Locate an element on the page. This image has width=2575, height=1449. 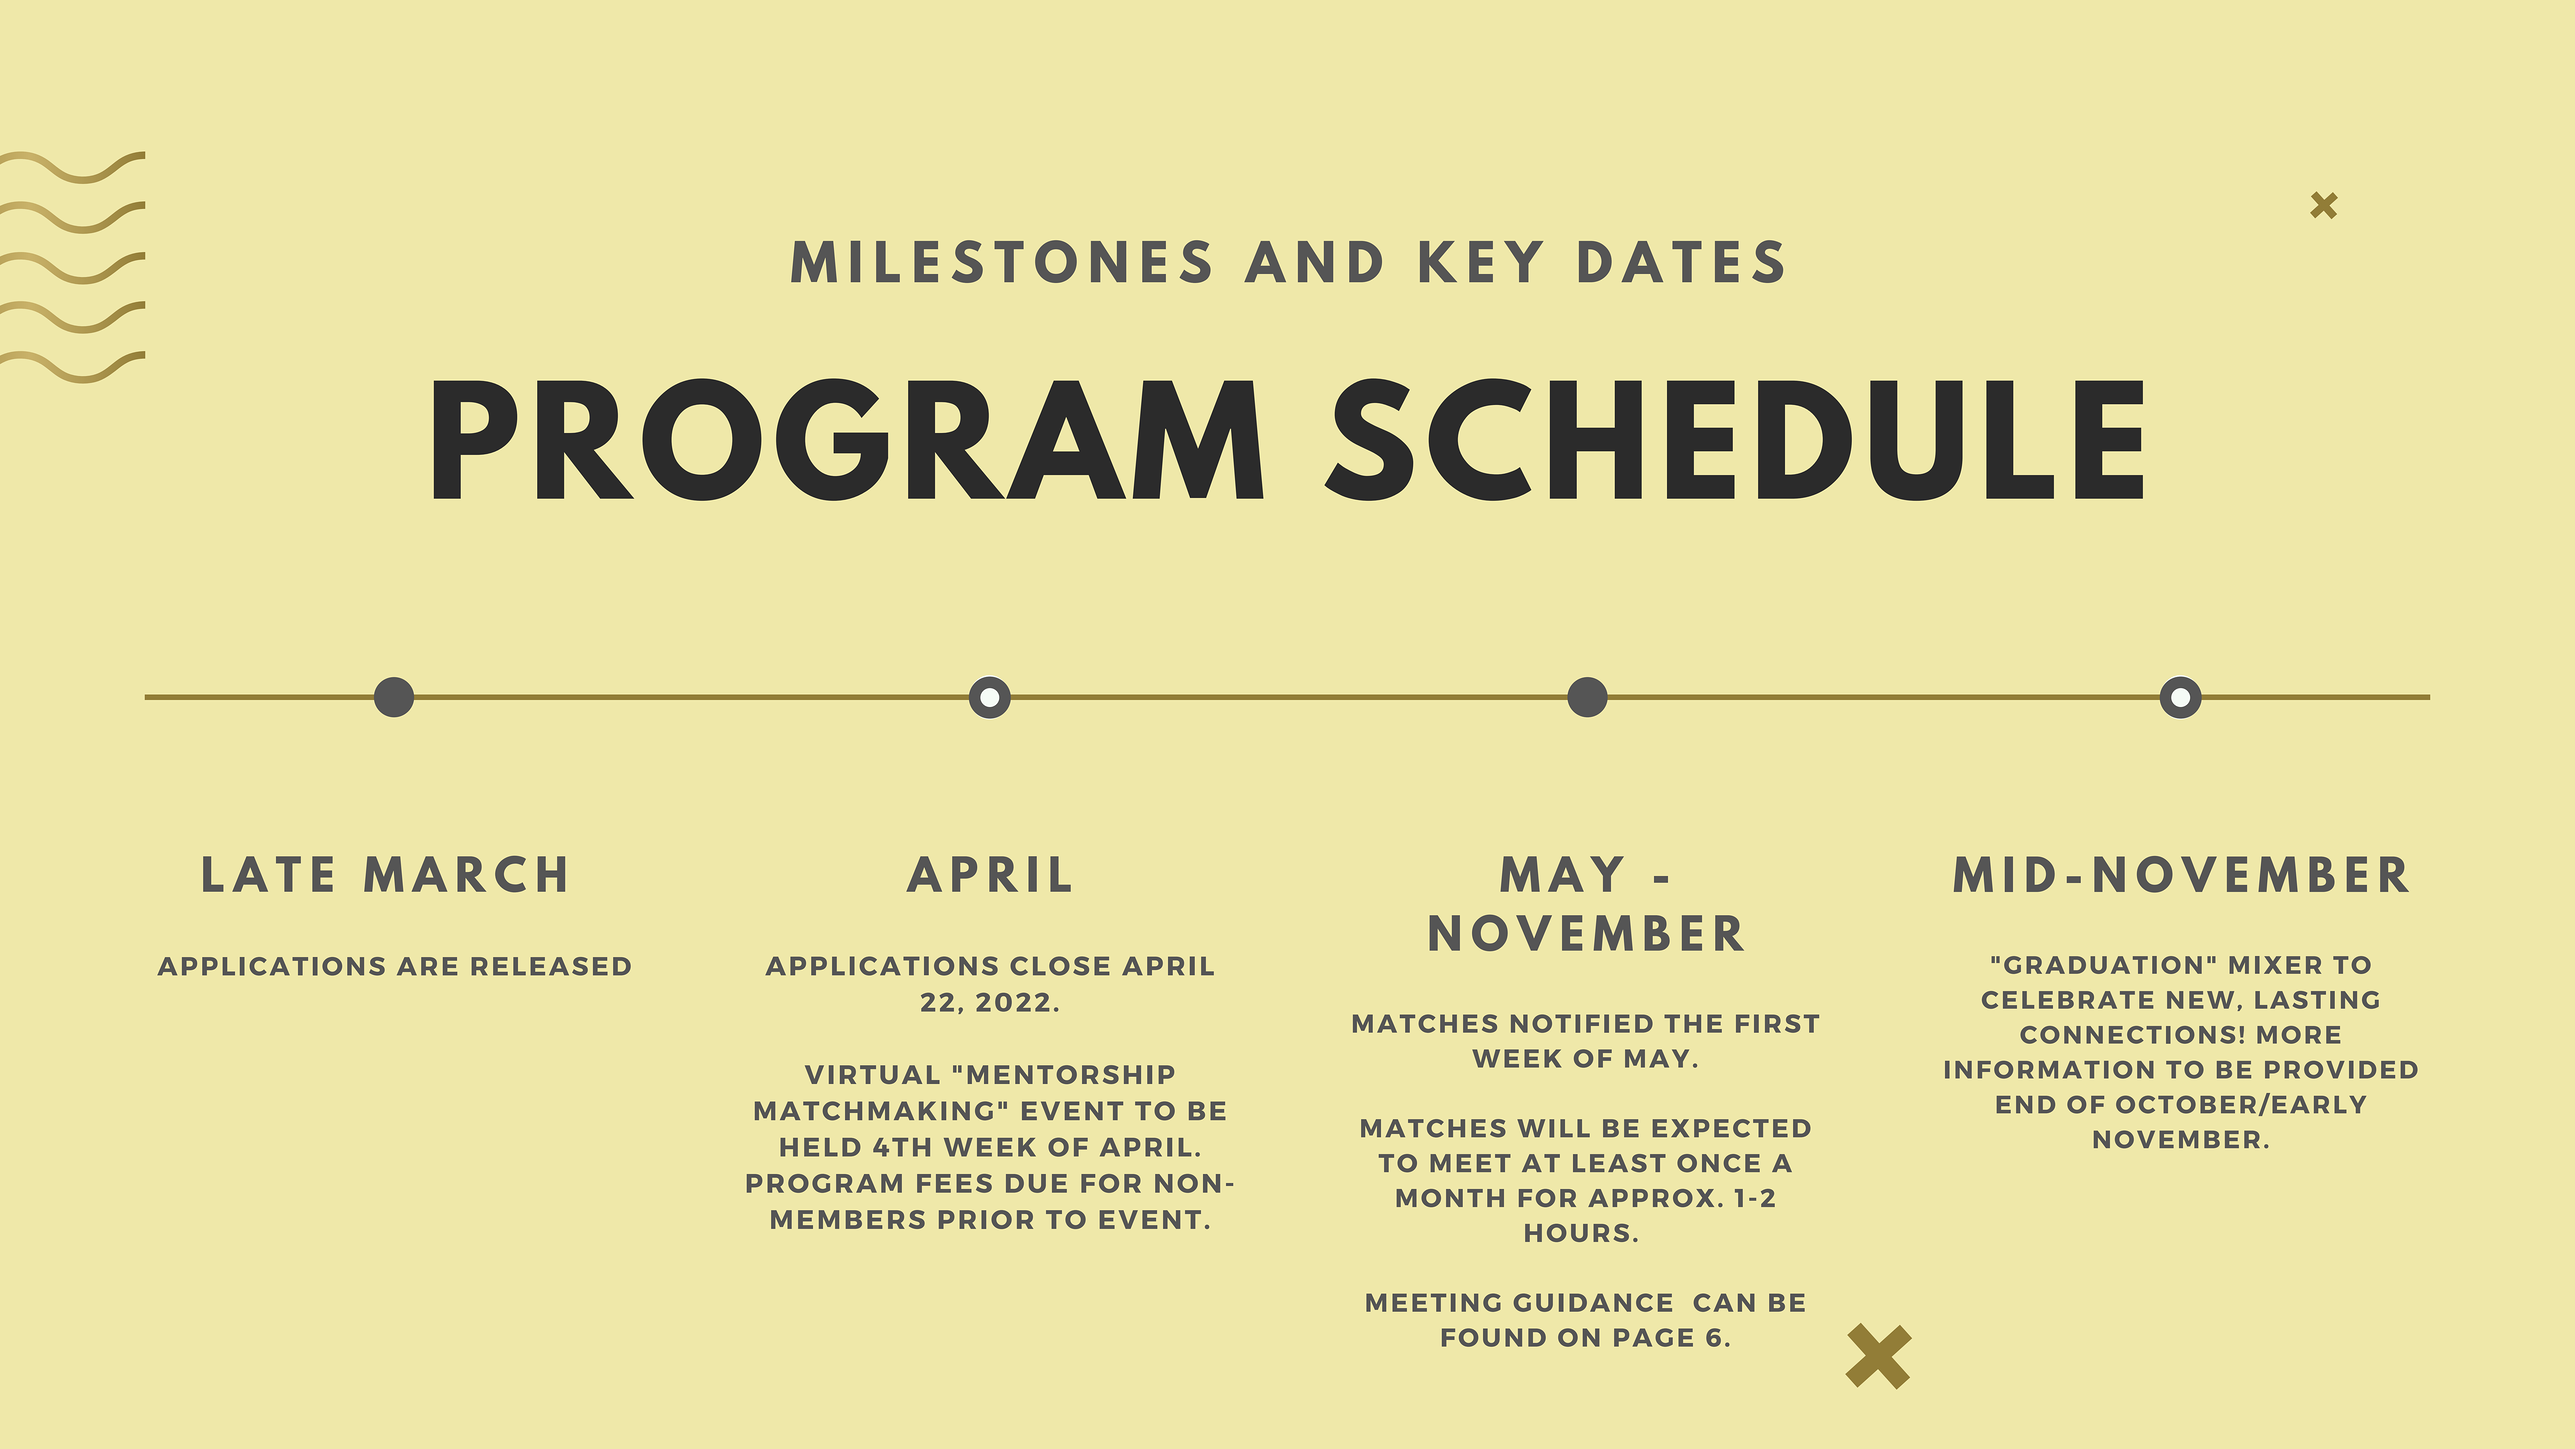
RELEASED is located at coordinates (551, 966).
